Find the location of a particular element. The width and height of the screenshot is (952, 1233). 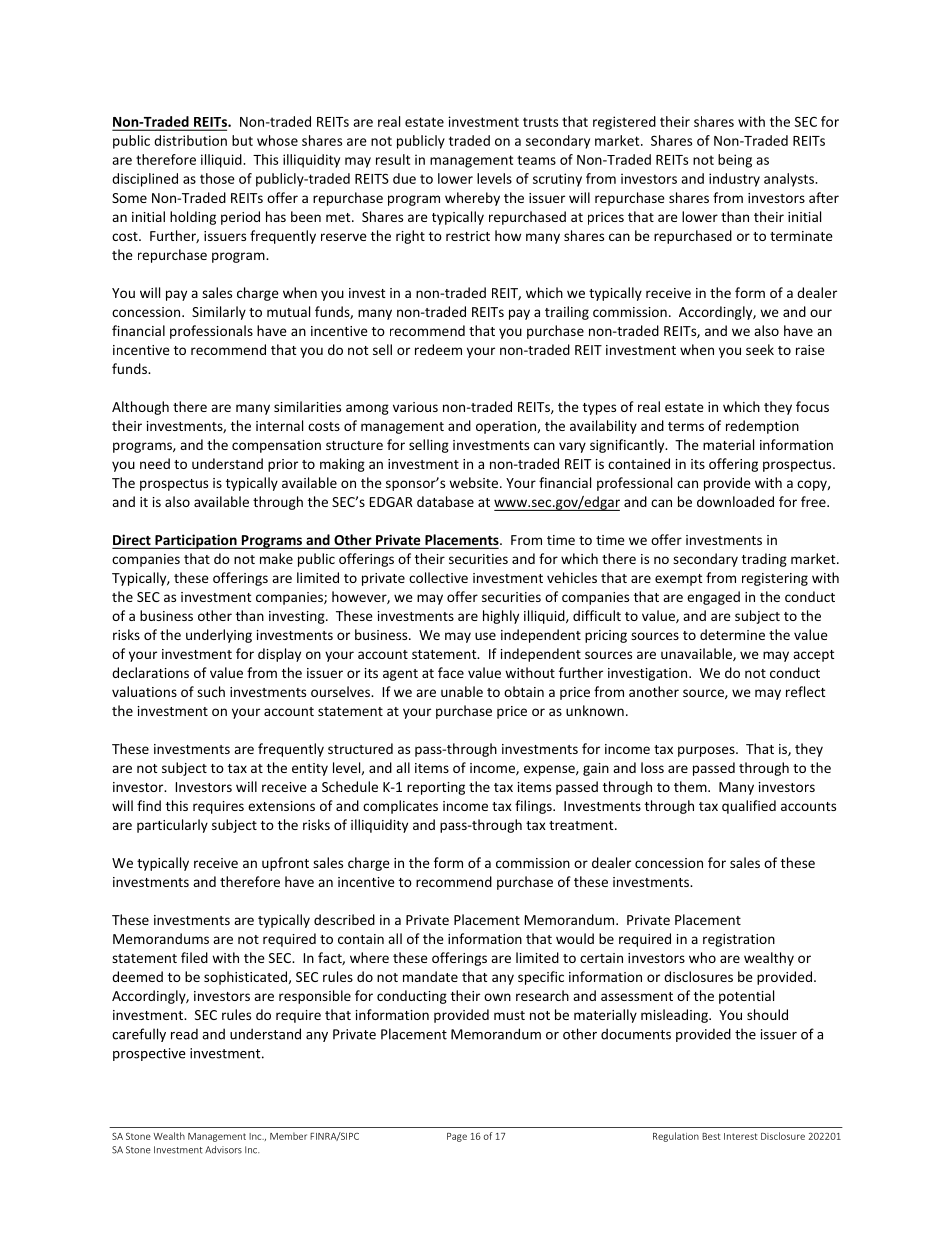

being is located at coordinates (735, 161).
